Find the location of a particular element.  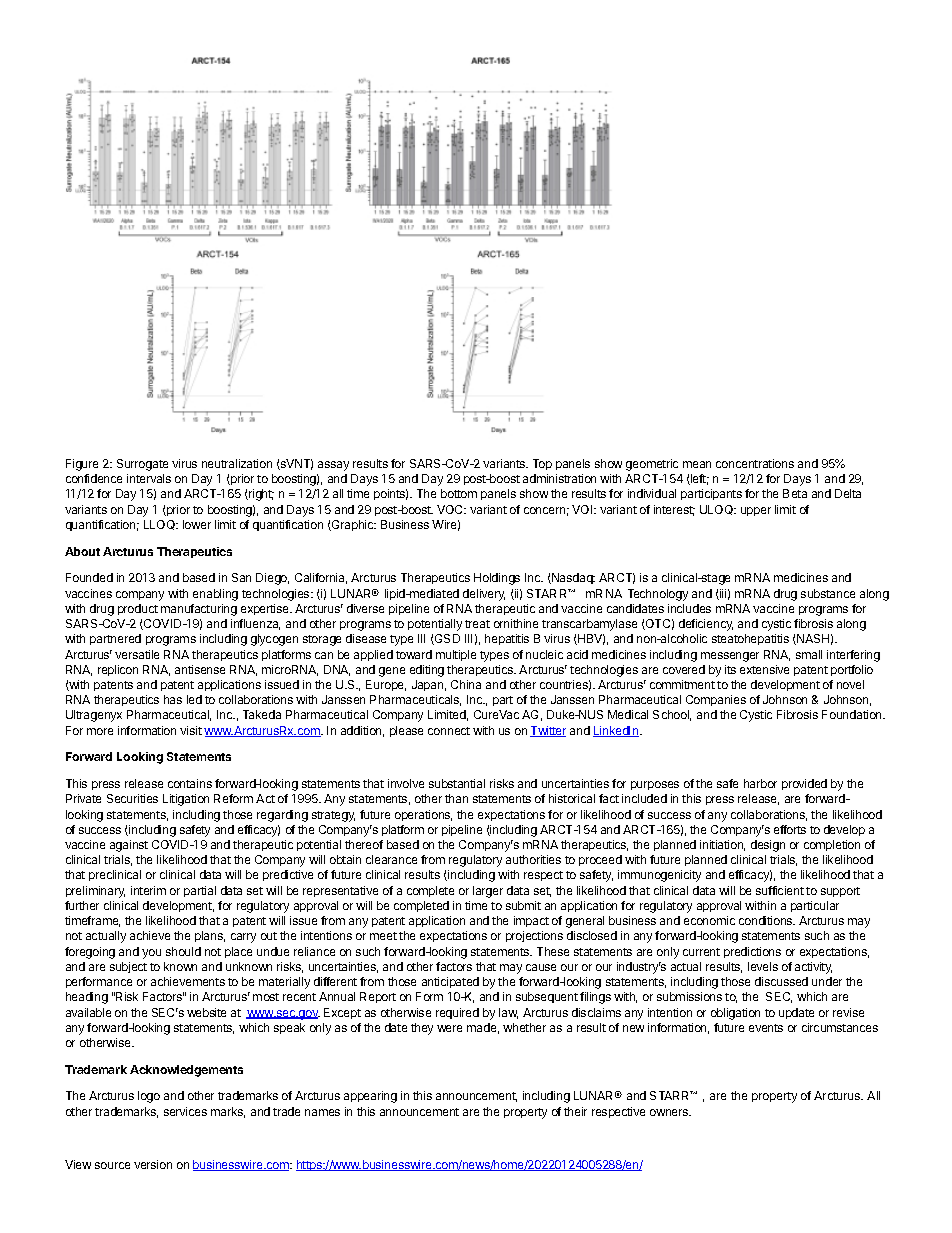

has is located at coordinates (173, 699).
